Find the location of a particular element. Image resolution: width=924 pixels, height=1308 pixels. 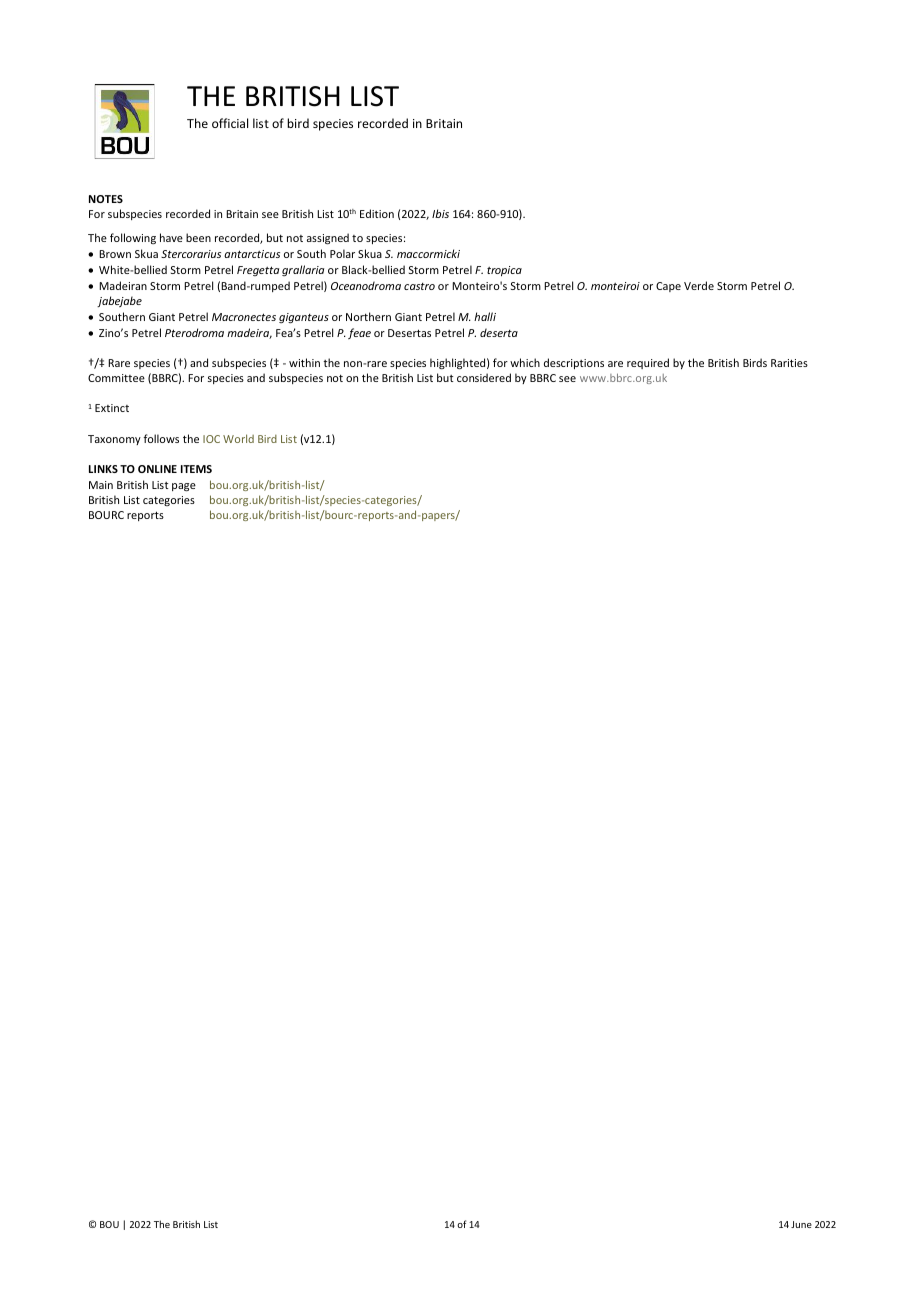

World is located at coordinates (238, 438).
